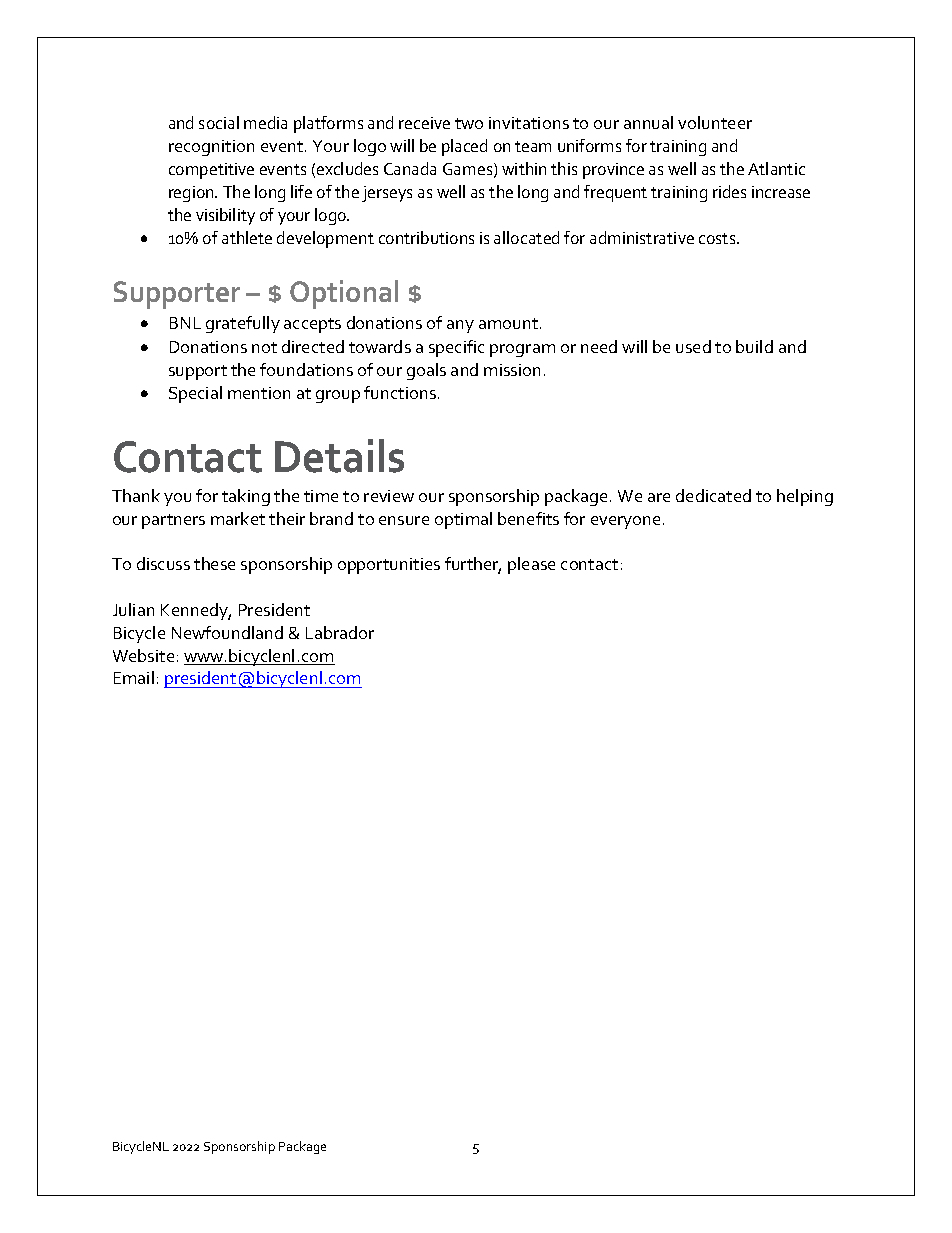  Describe the element at coordinates (211, 148) in the screenshot. I see `recognition` at that location.
